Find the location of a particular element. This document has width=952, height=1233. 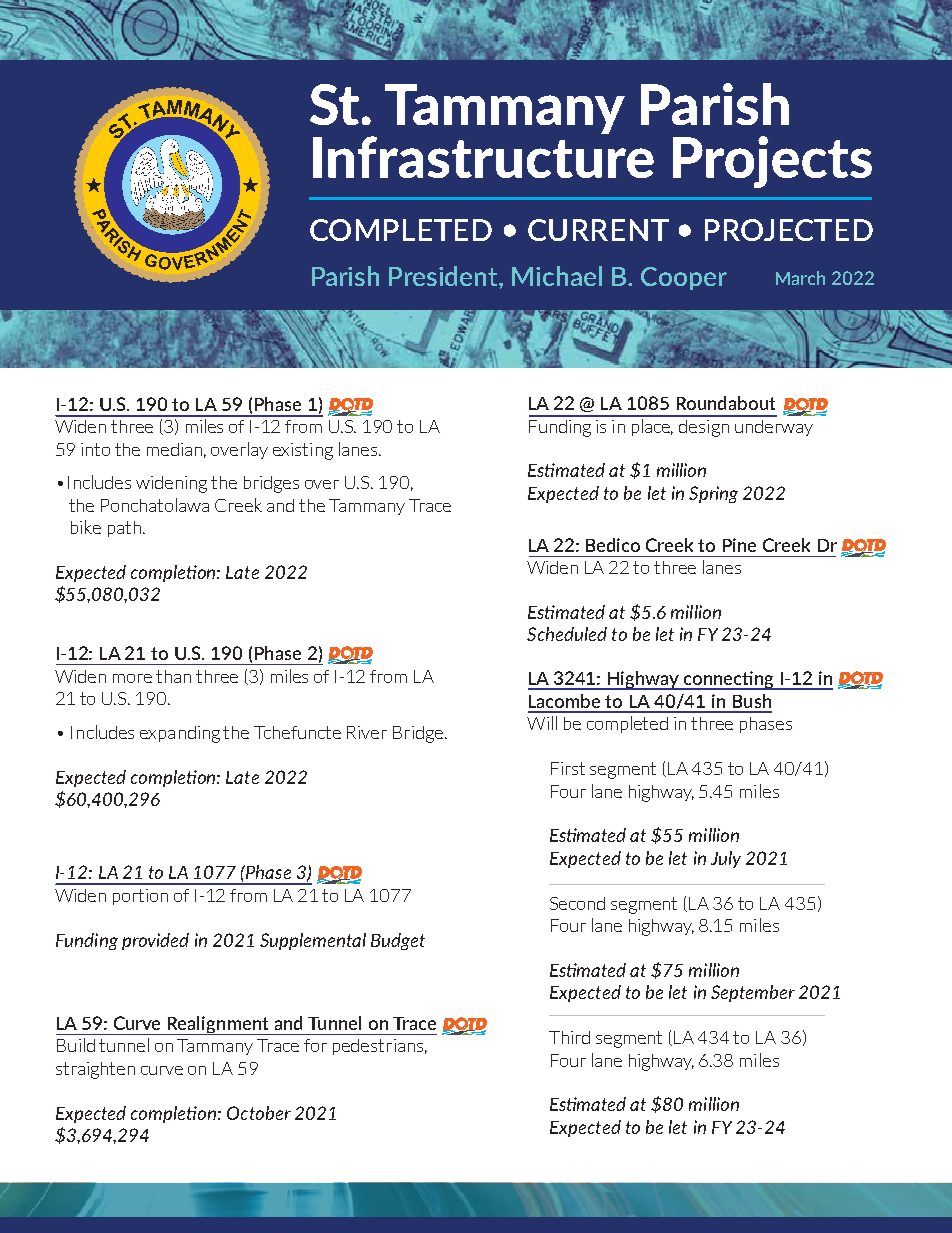

Projects is located at coordinates (772, 162).
